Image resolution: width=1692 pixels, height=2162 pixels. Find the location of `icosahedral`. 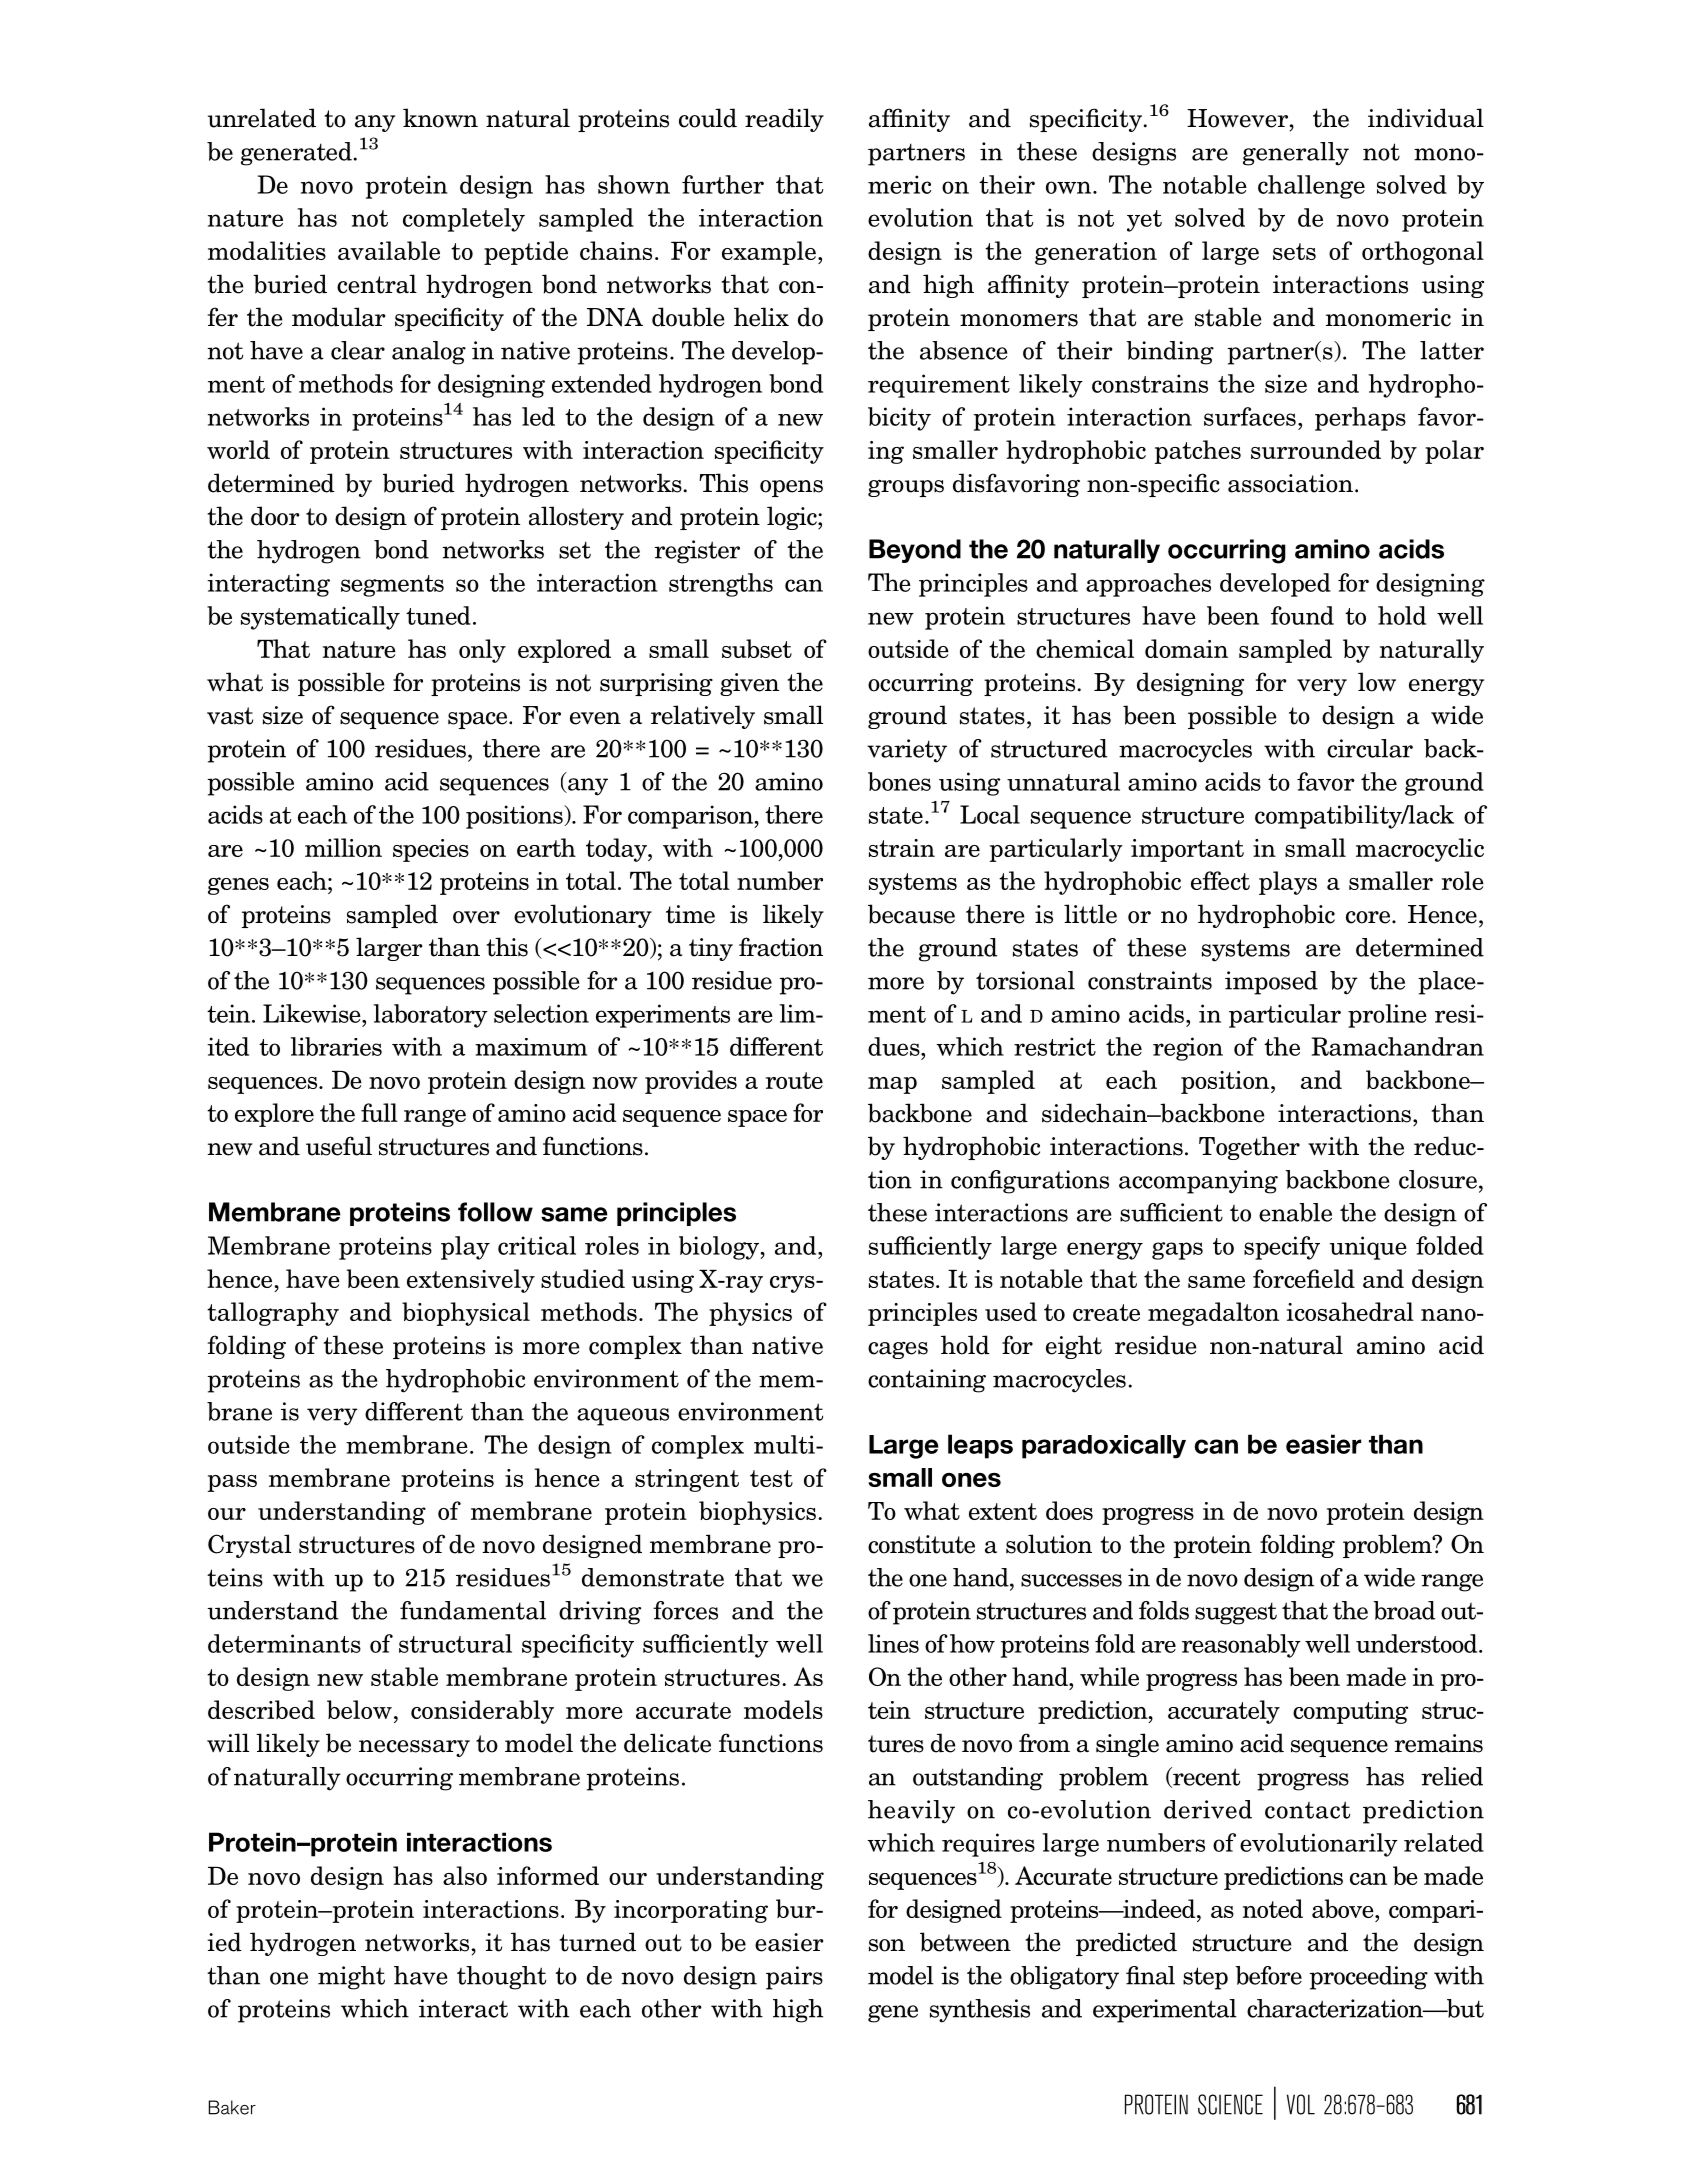

icosahedral is located at coordinates (1350, 1311).
